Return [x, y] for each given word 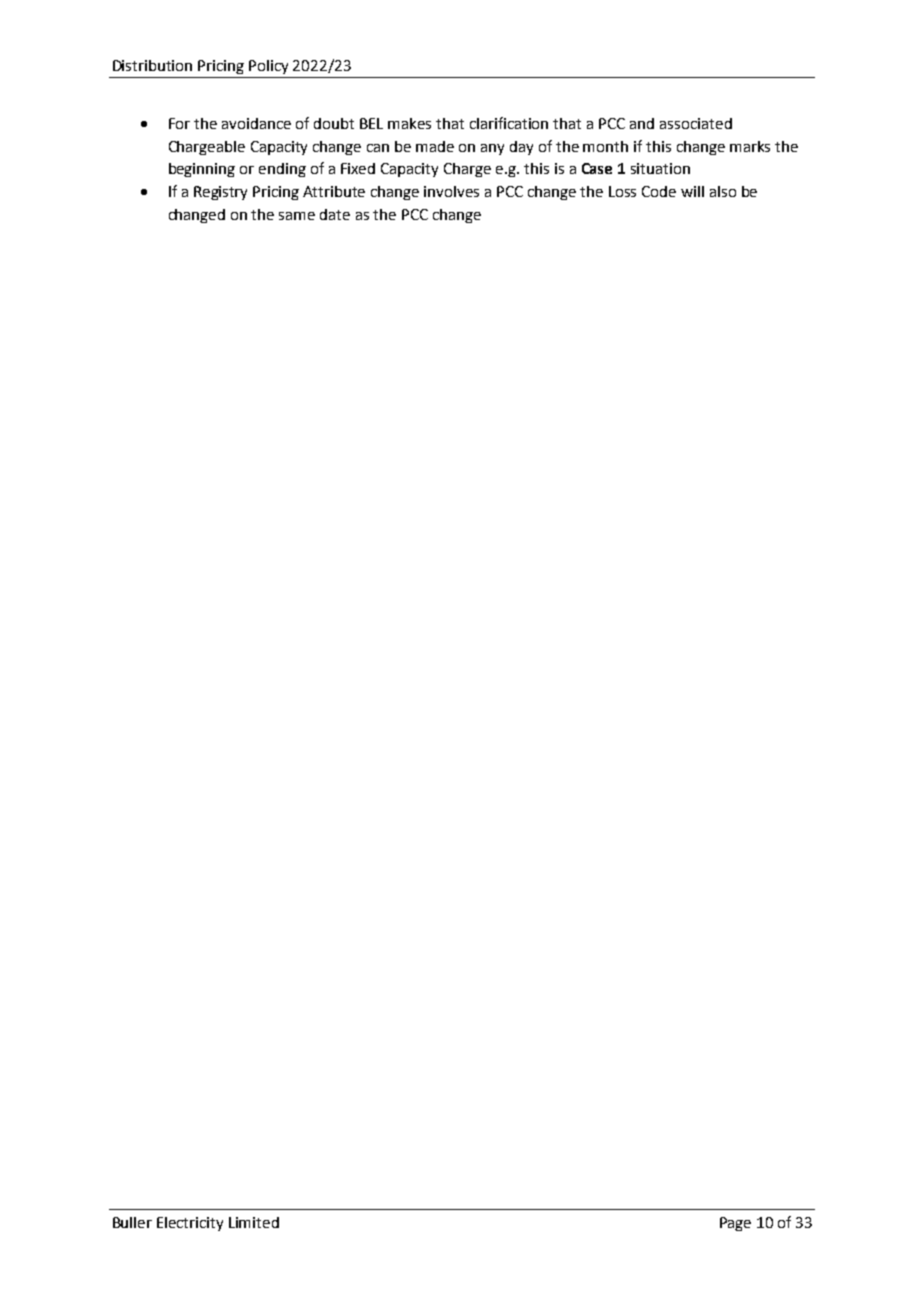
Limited [254, 1222]
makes [409, 123]
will [692, 191]
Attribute [334, 191]
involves [451, 191]
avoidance [256, 123]
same [297, 216]
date [335, 214]
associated [696, 123]
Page [735, 1224]
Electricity [190, 1224]
